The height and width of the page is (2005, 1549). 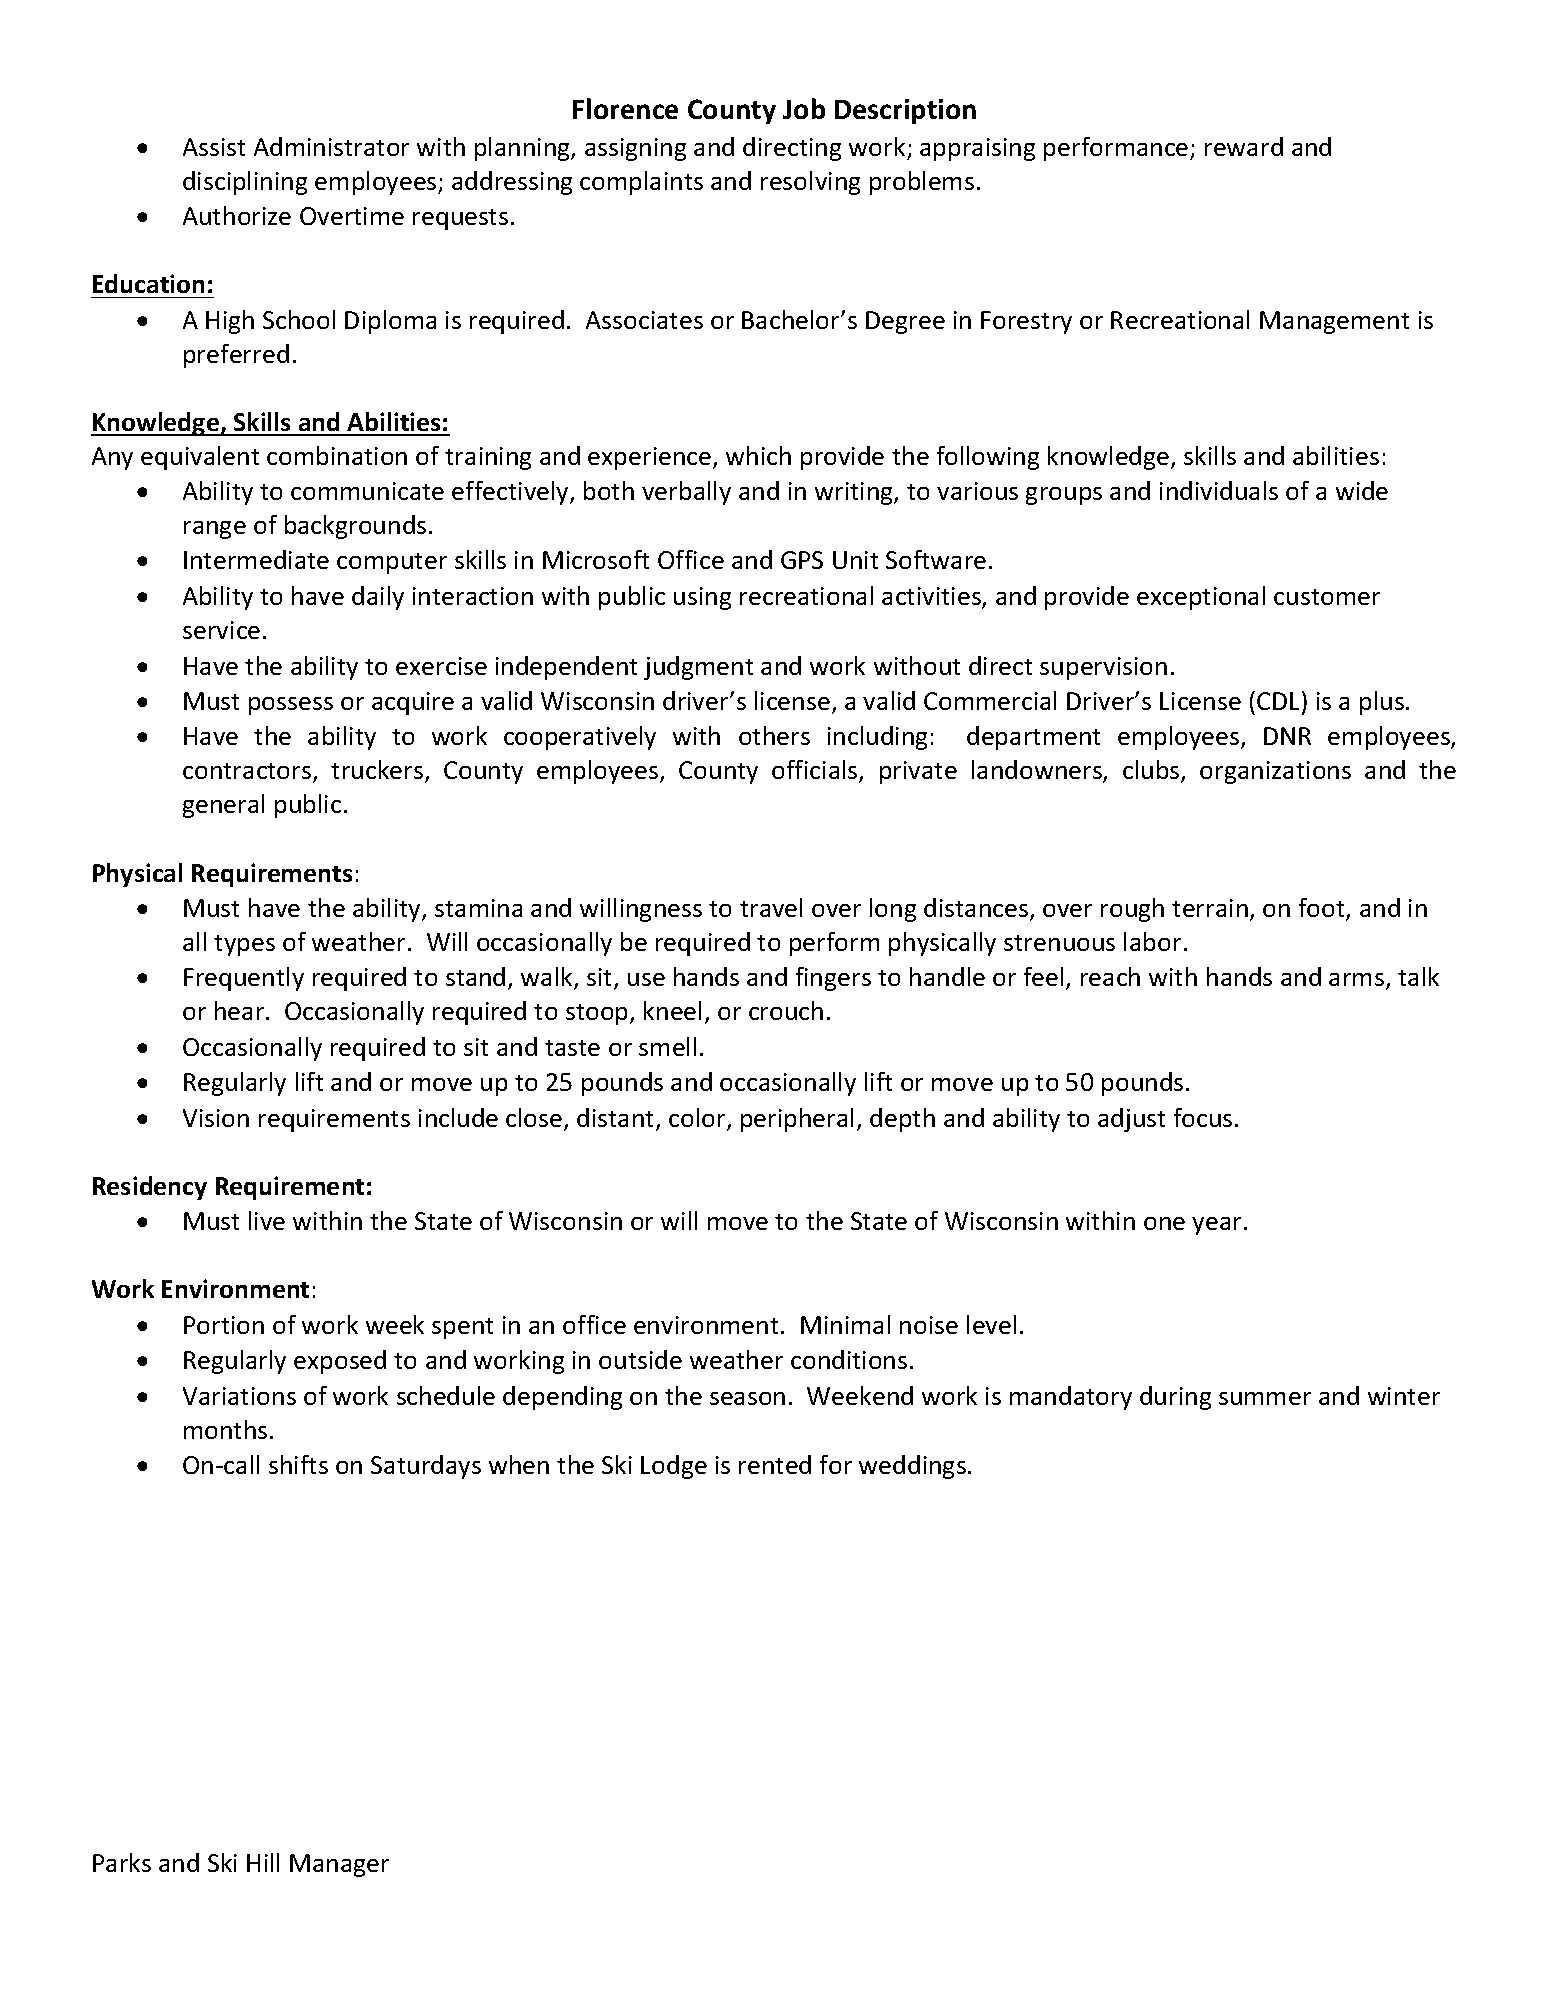 I want to click on live, so click(x=267, y=1220).
